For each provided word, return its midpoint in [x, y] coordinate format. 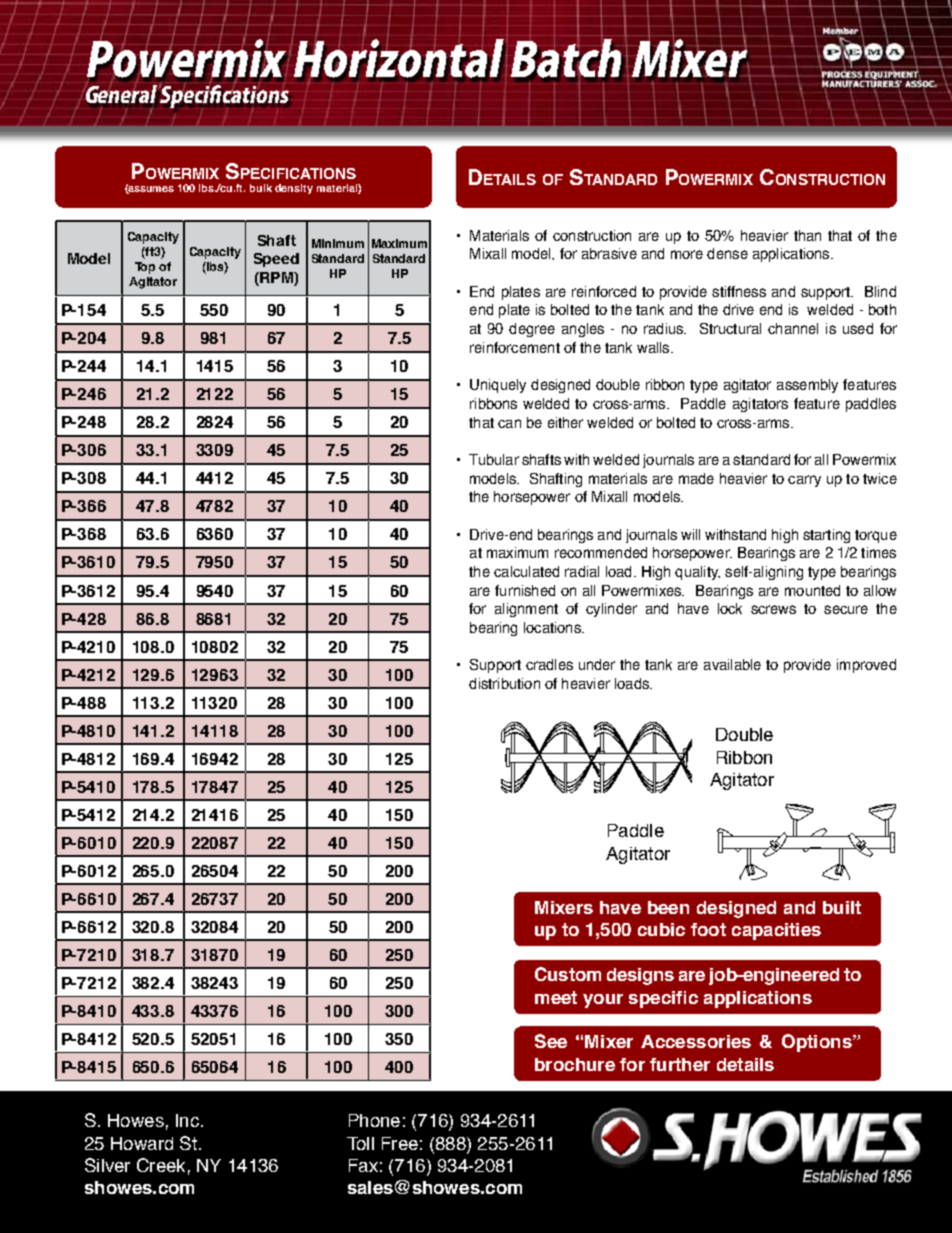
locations [553, 627]
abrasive [609, 253]
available [732, 664]
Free [400, 1143]
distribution [504, 683]
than [807, 235]
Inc [187, 1120]
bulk [261, 188]
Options [818, 1043]
